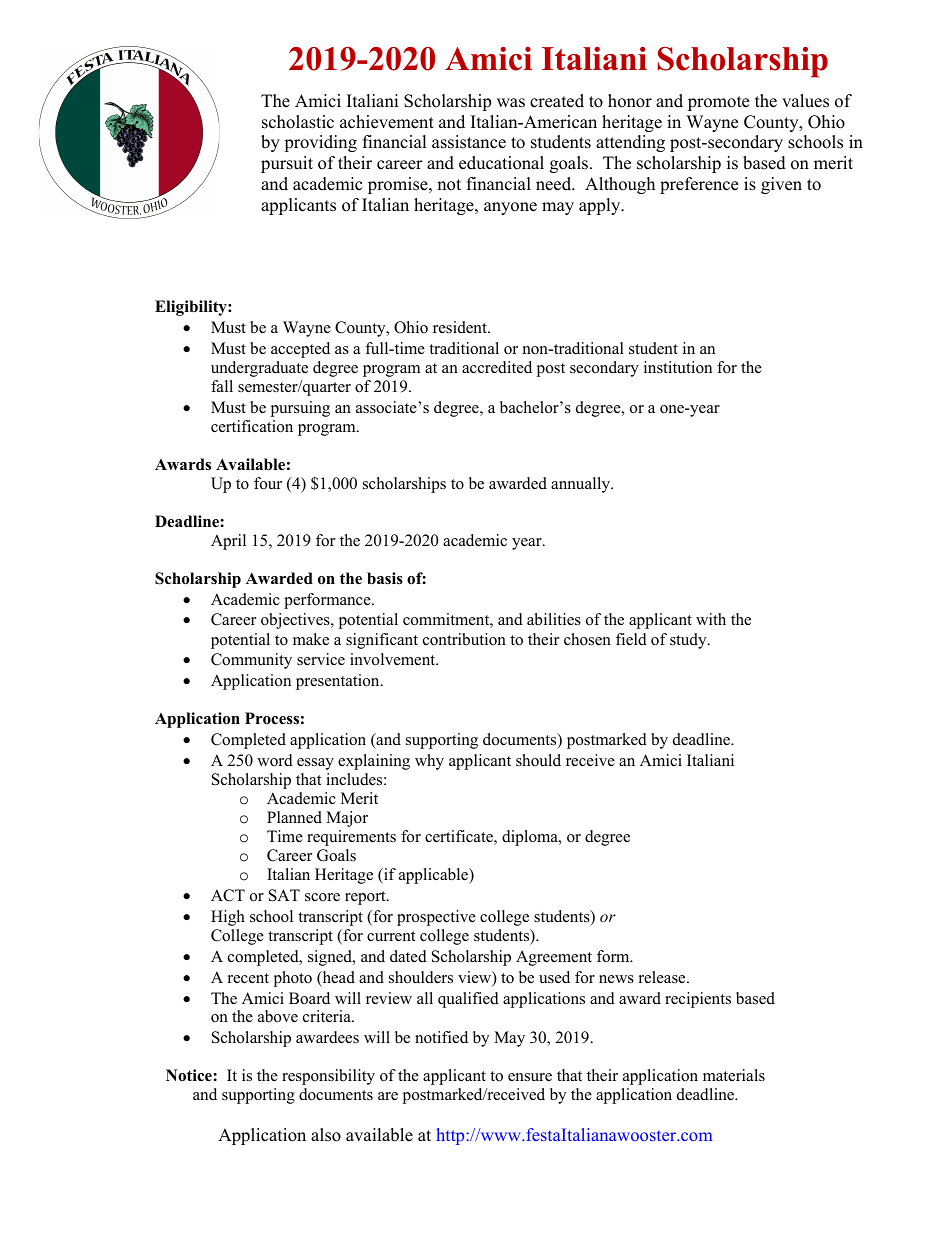 The width and height of the document is (952, 1233). Describe the element at coordinates (469, 142) in the document. I see `assistance` at that location.
